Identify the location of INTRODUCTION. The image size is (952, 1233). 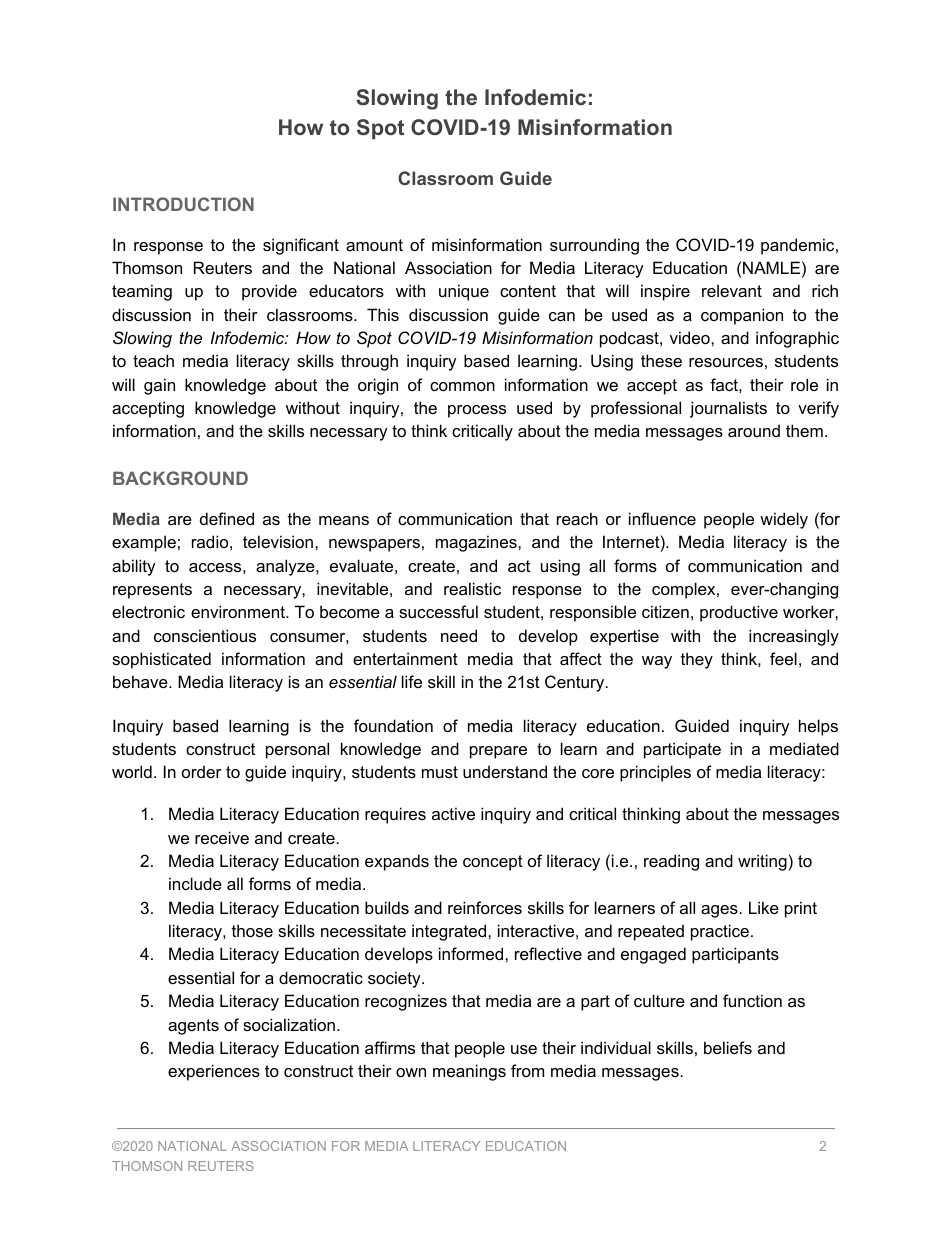
(183, 204).
